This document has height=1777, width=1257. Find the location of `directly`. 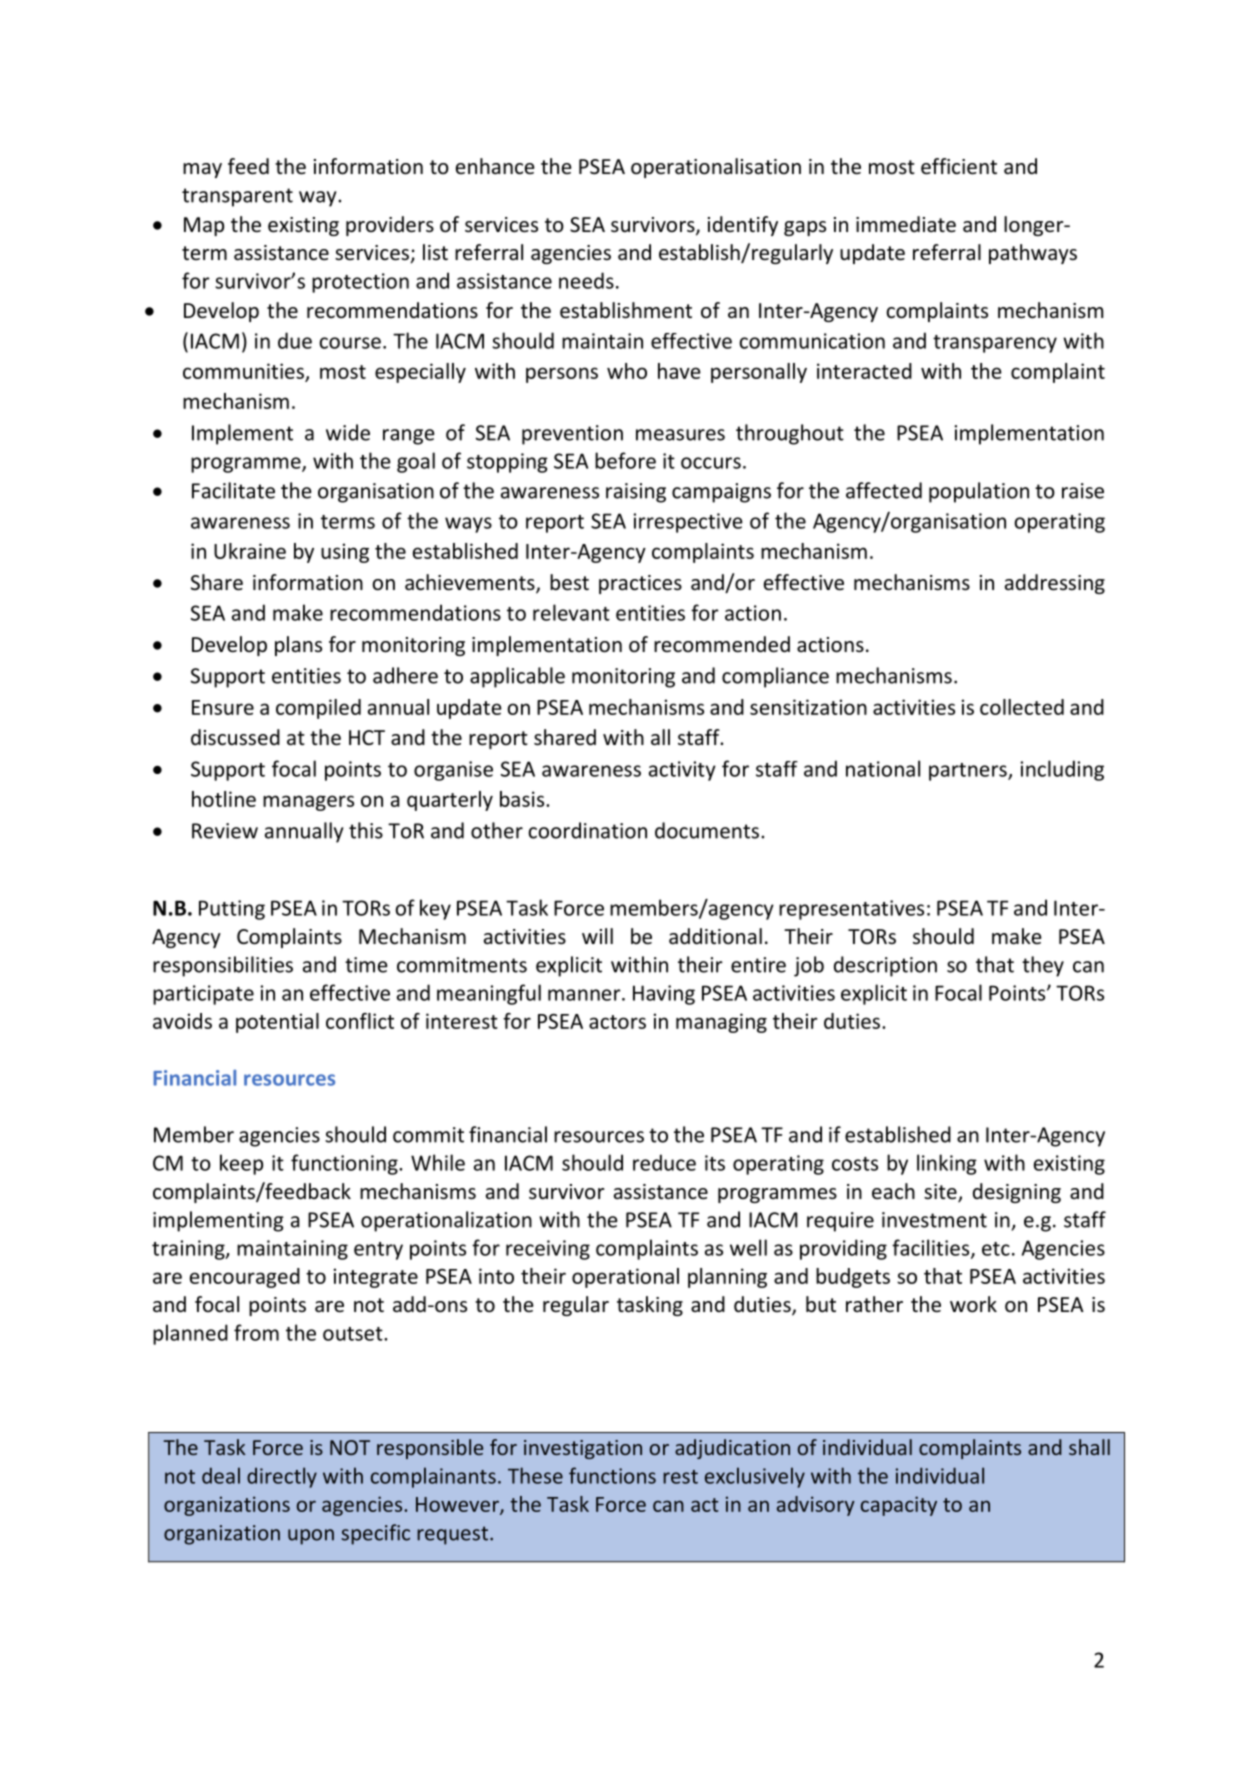

directly is located at coordinates (282, 1477).
